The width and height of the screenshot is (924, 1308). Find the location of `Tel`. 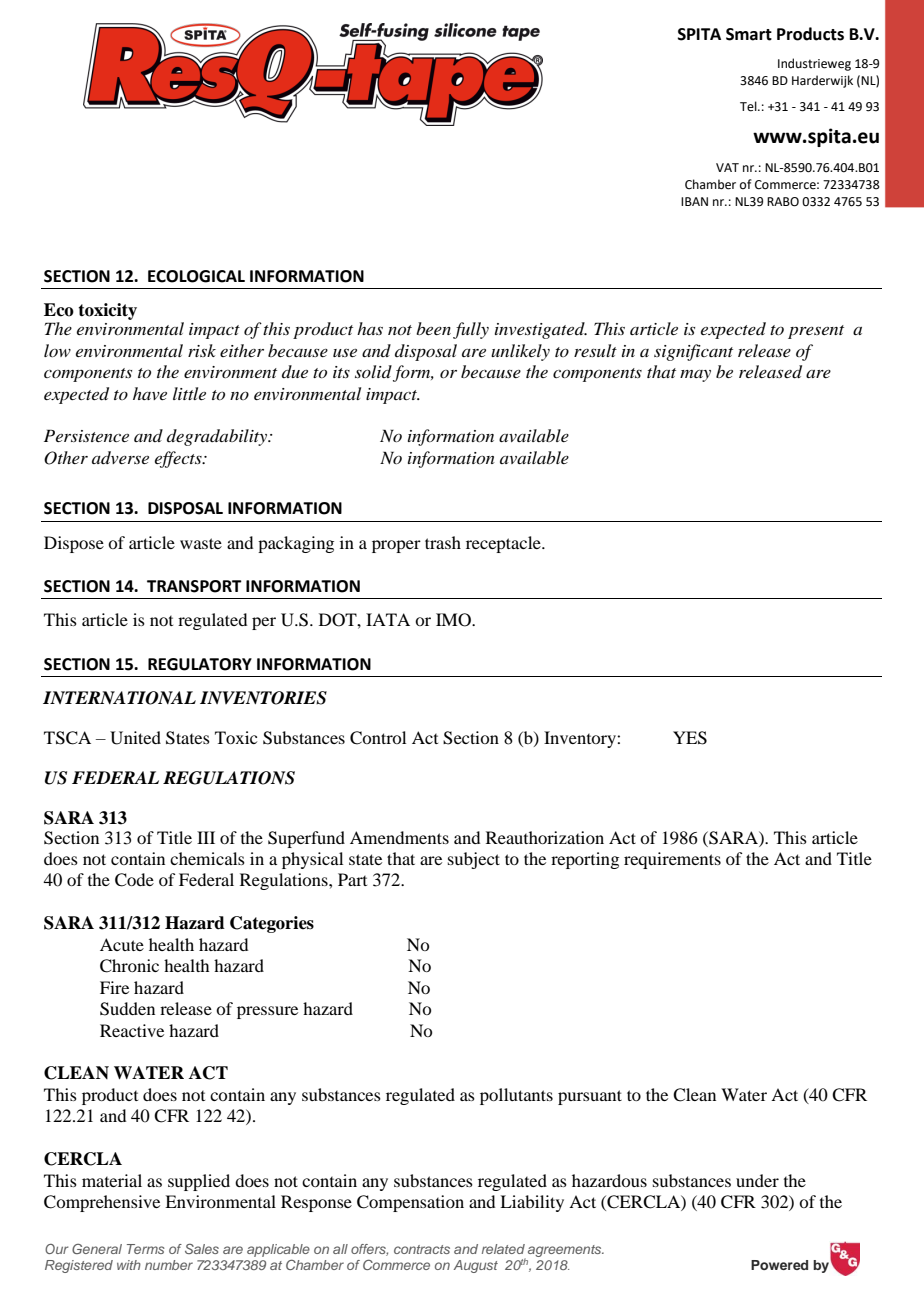

Tel is located at coordinates (749, 106).
